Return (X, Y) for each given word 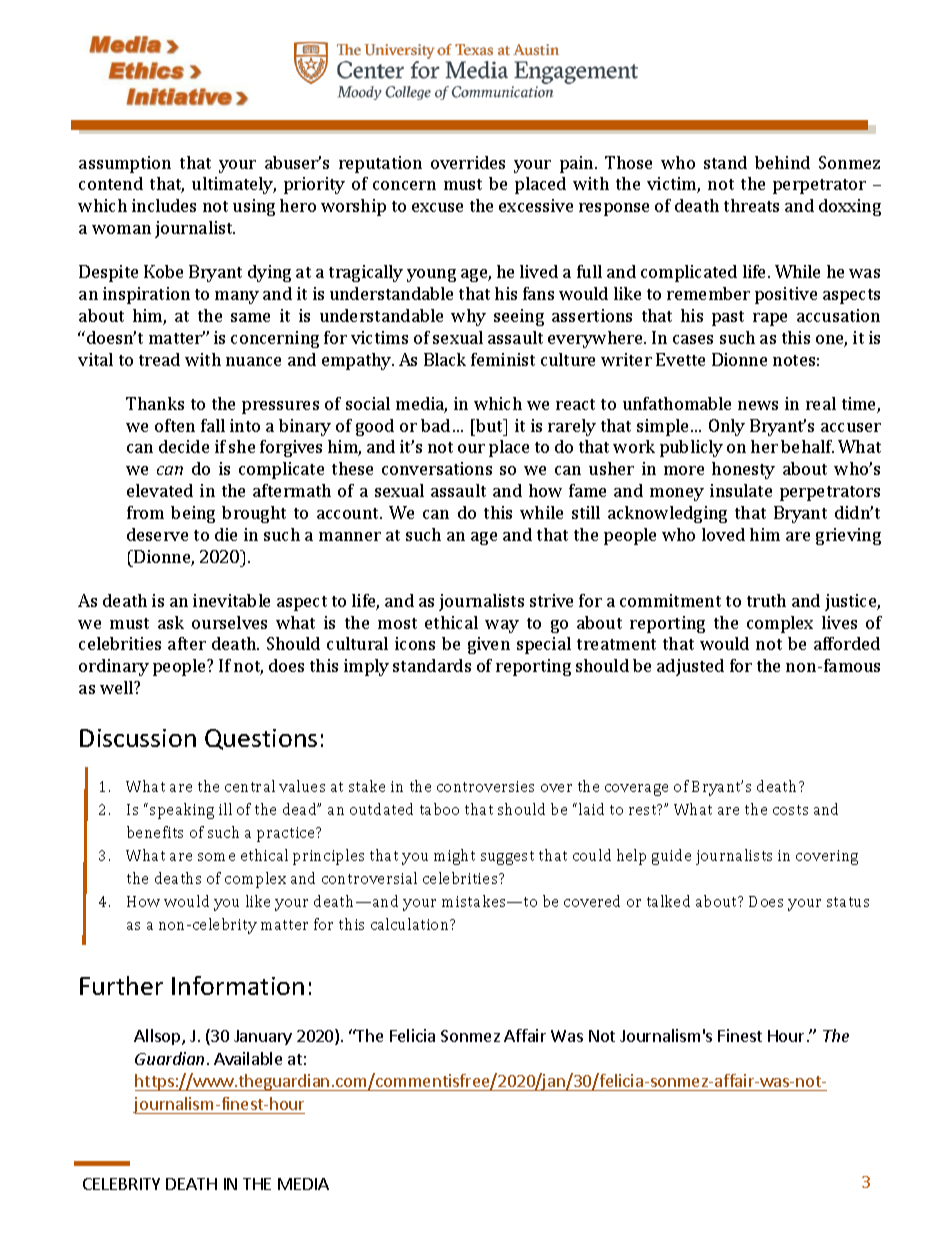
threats (751, 205)
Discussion (138, 738)
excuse (437, 207)
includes (164, 205)
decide (184, 446)
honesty (743, 470)
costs (790, 810)
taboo (439, 809)
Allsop (158, 1037)
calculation (411, 924)
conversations (437, 468)
